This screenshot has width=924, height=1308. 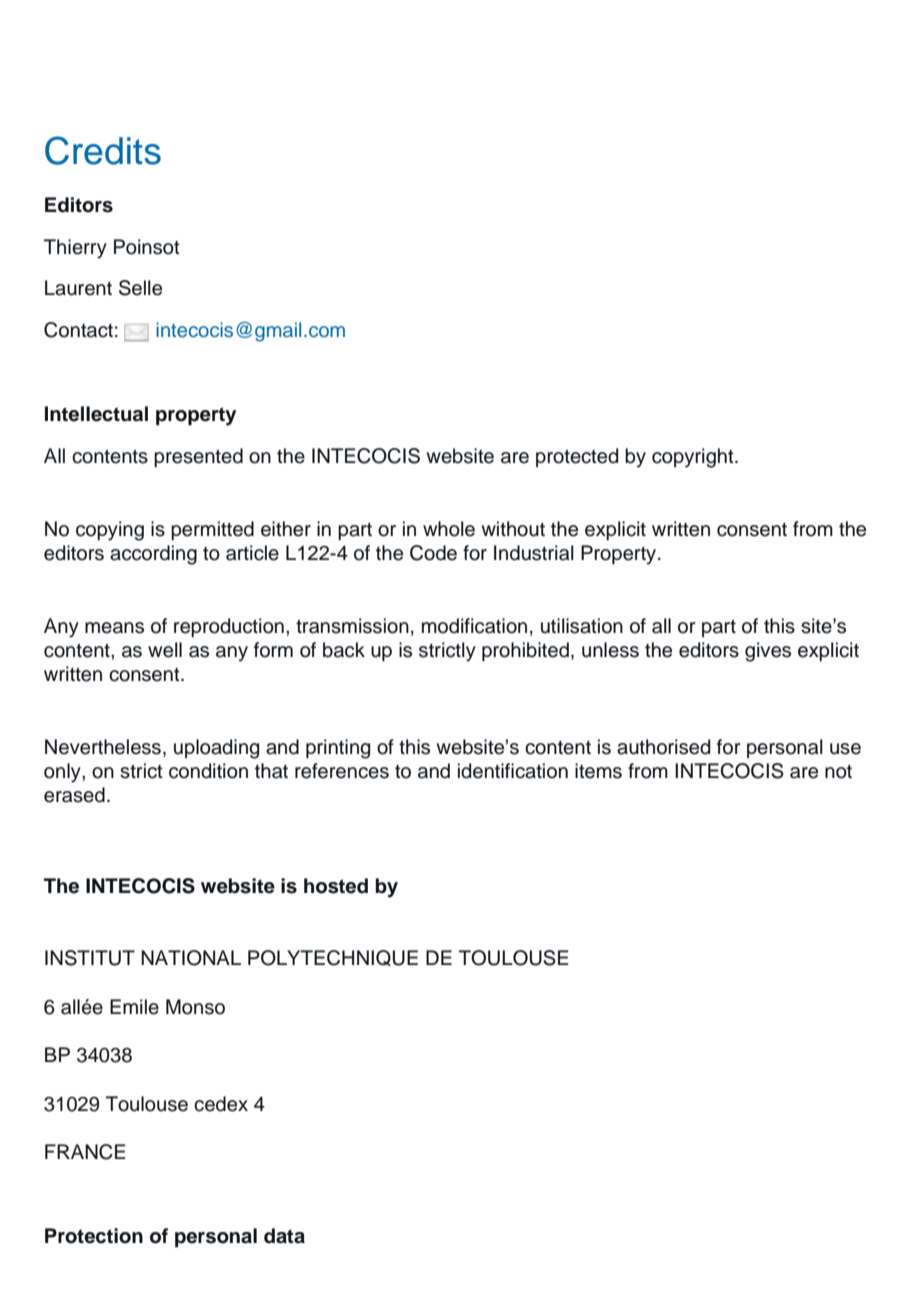 I want to click on whole, so click(x=449, y=529).
